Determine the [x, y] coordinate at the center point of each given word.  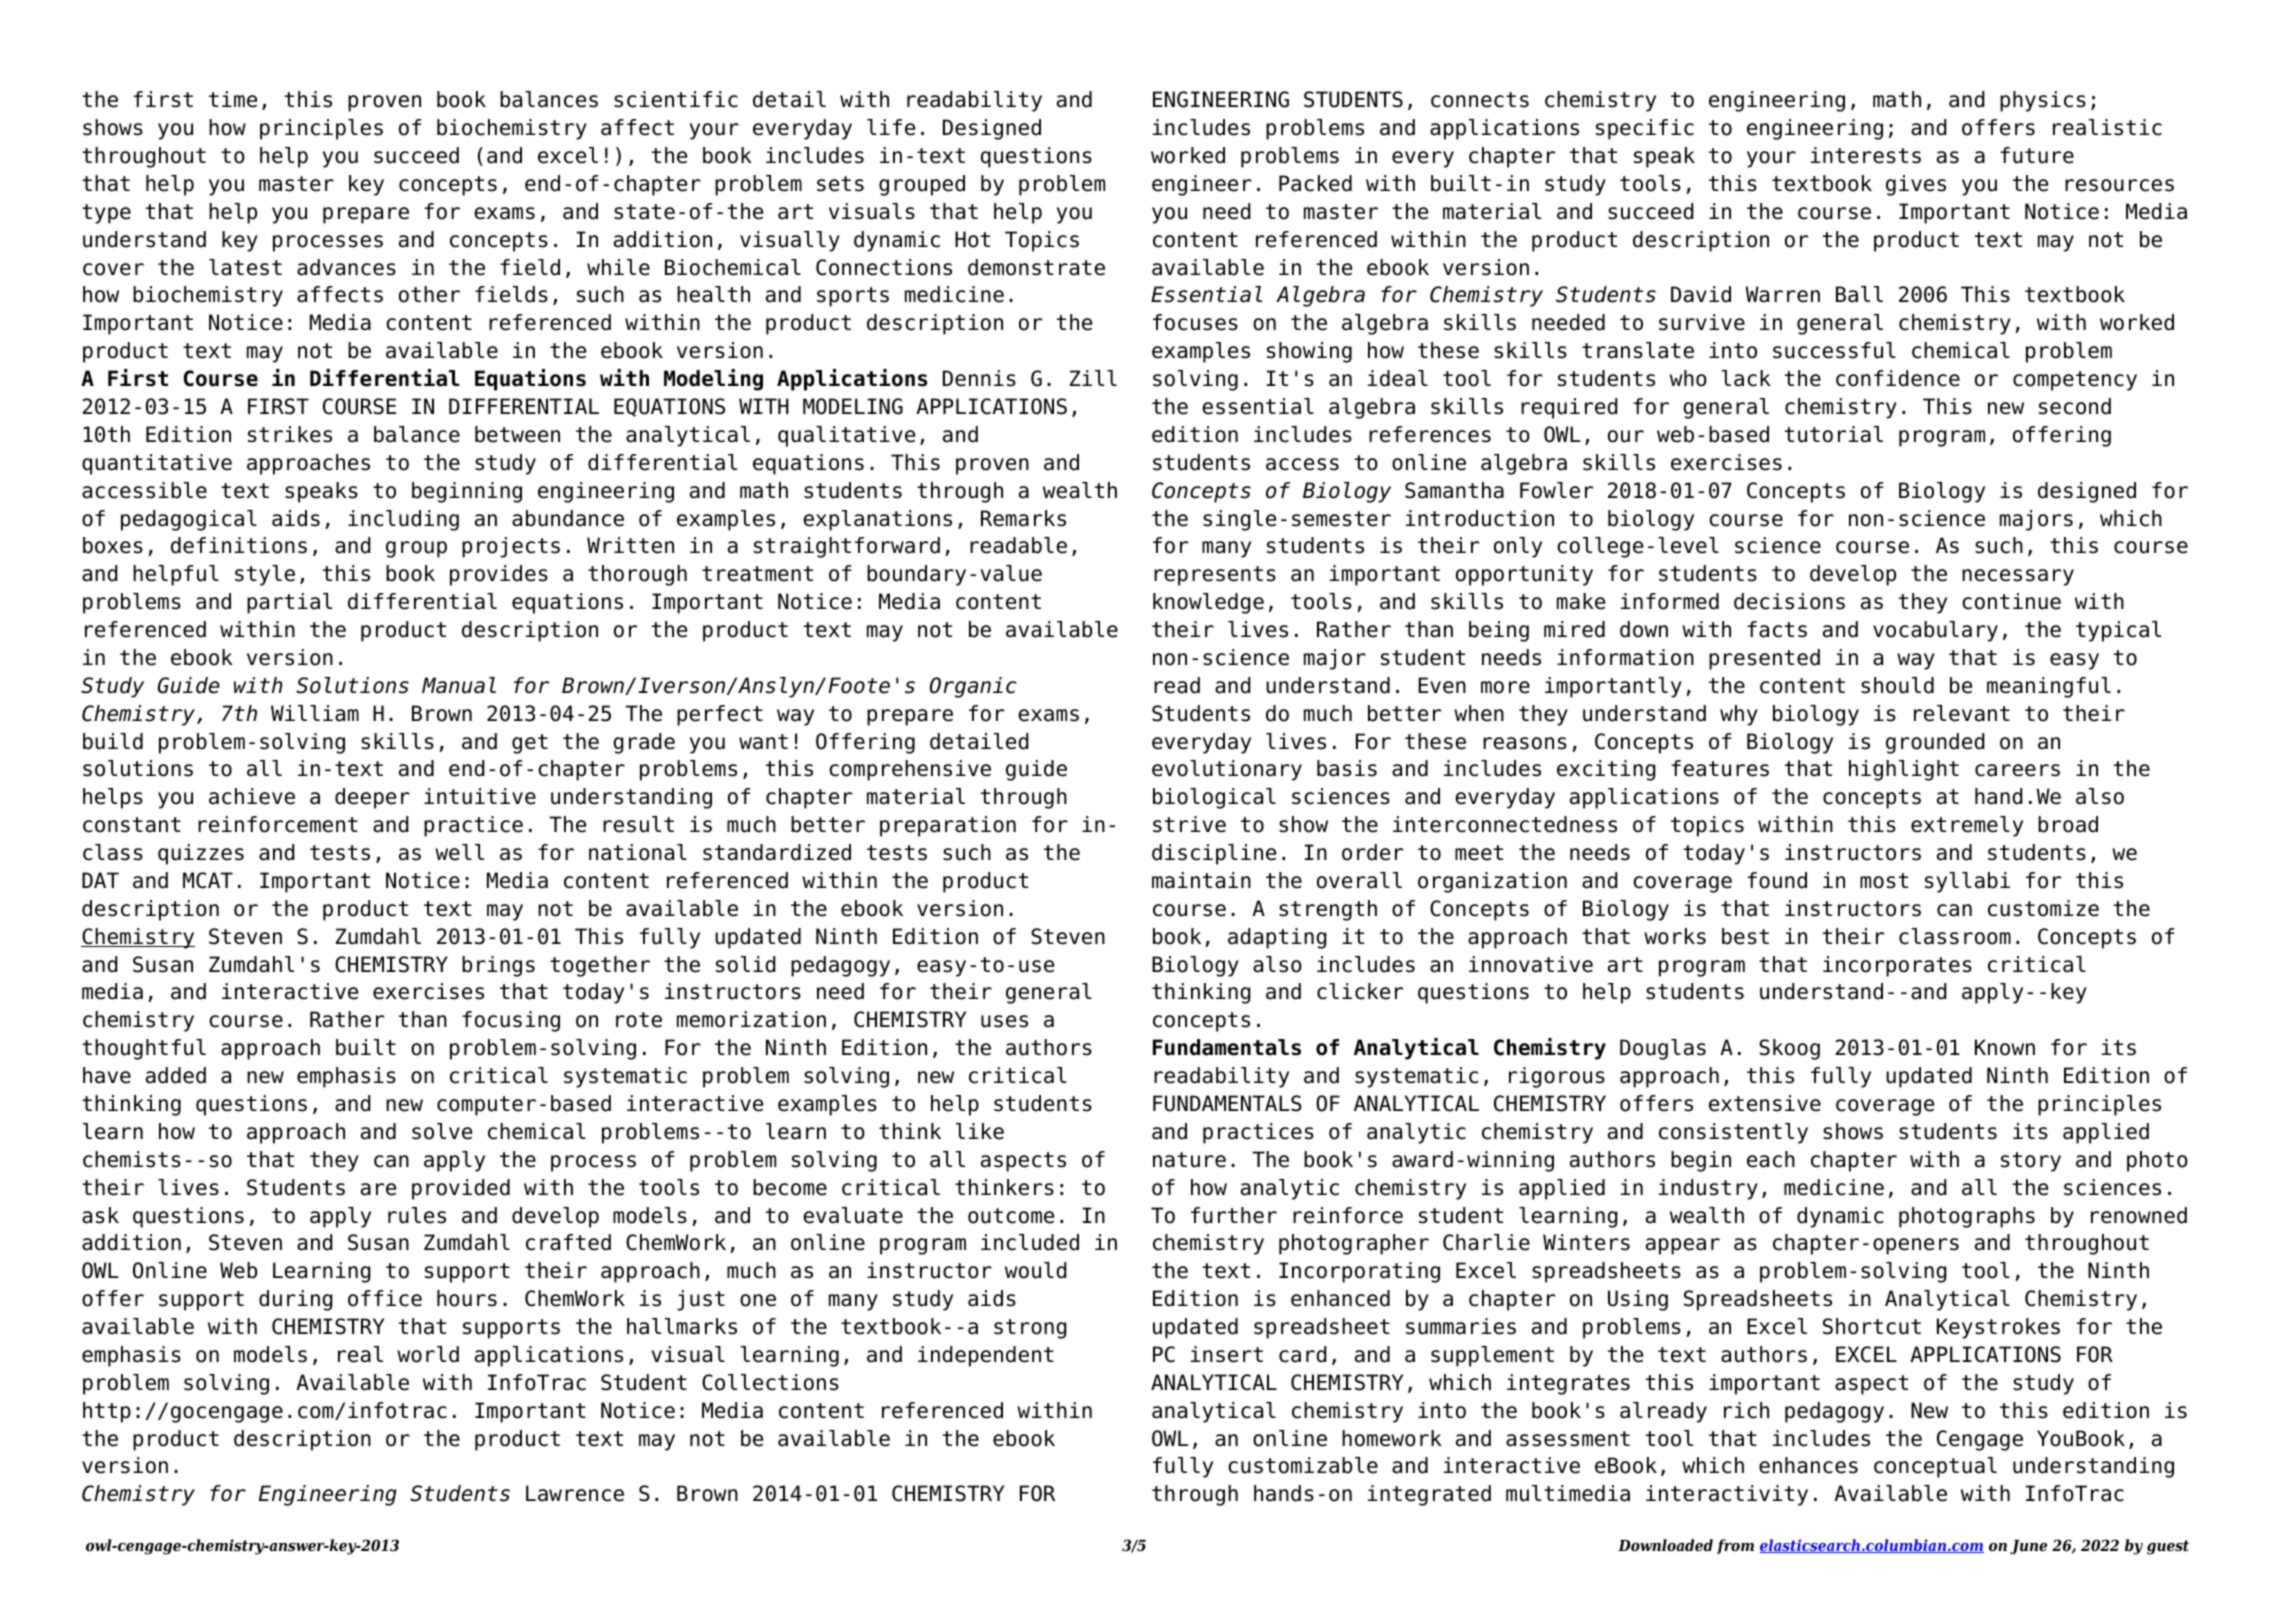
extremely [1967, 826]
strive [1189, 824]
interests [1866, 155]
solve [442, 1131]
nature [1189, 1160]
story [2031, 1162]
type [106, 214]
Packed [1315, 183]
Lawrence [575, 1493]
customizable [1303, 1465]
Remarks [1023, 518]
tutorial [1834, 434]
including [403, 520]
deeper [372, 798]
